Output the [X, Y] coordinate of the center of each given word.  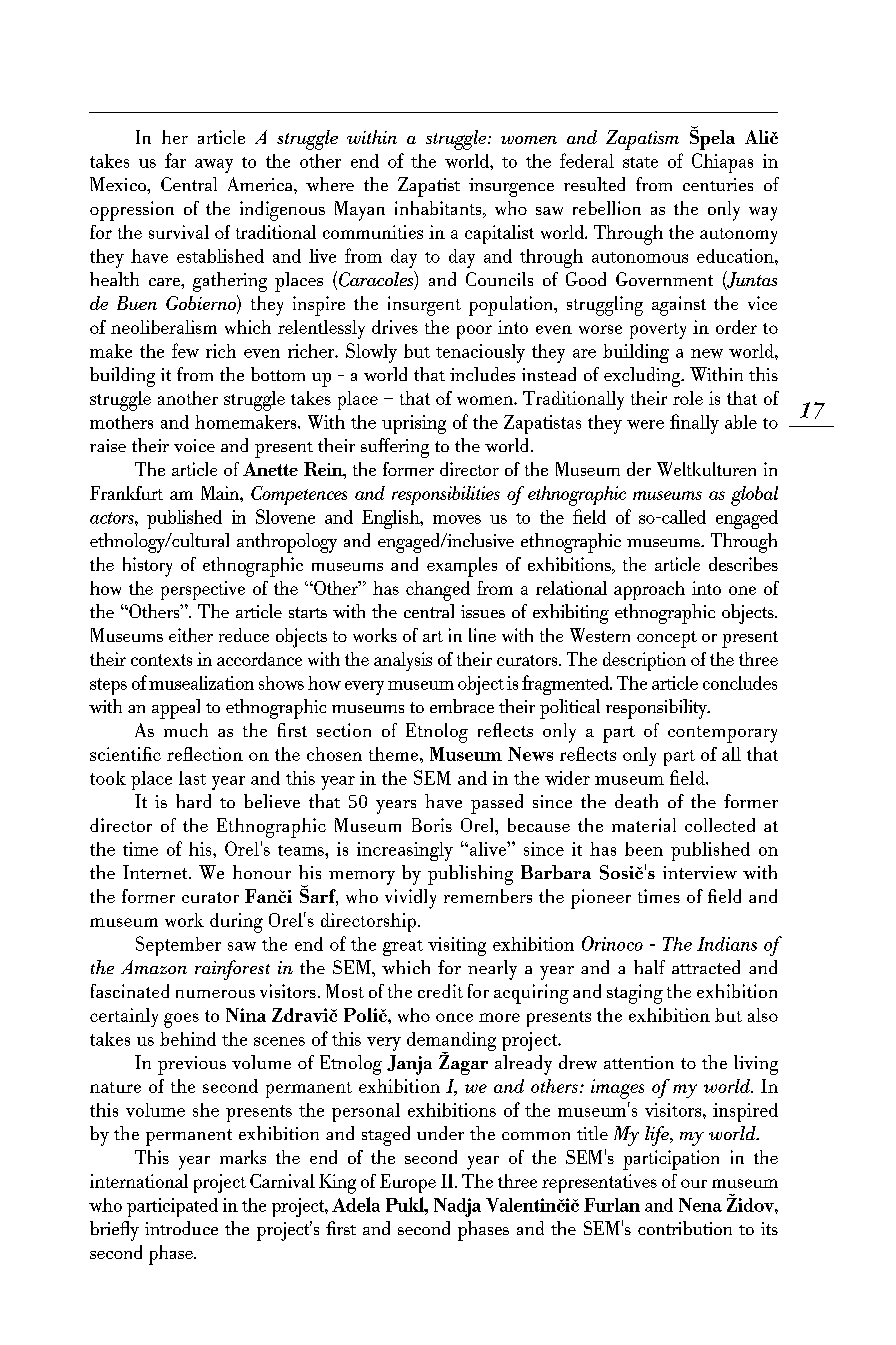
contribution [685, 1228]
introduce [181, 1228]
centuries [718, 184]
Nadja [457, 1207]
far [175, 160]
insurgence [511, 187]
